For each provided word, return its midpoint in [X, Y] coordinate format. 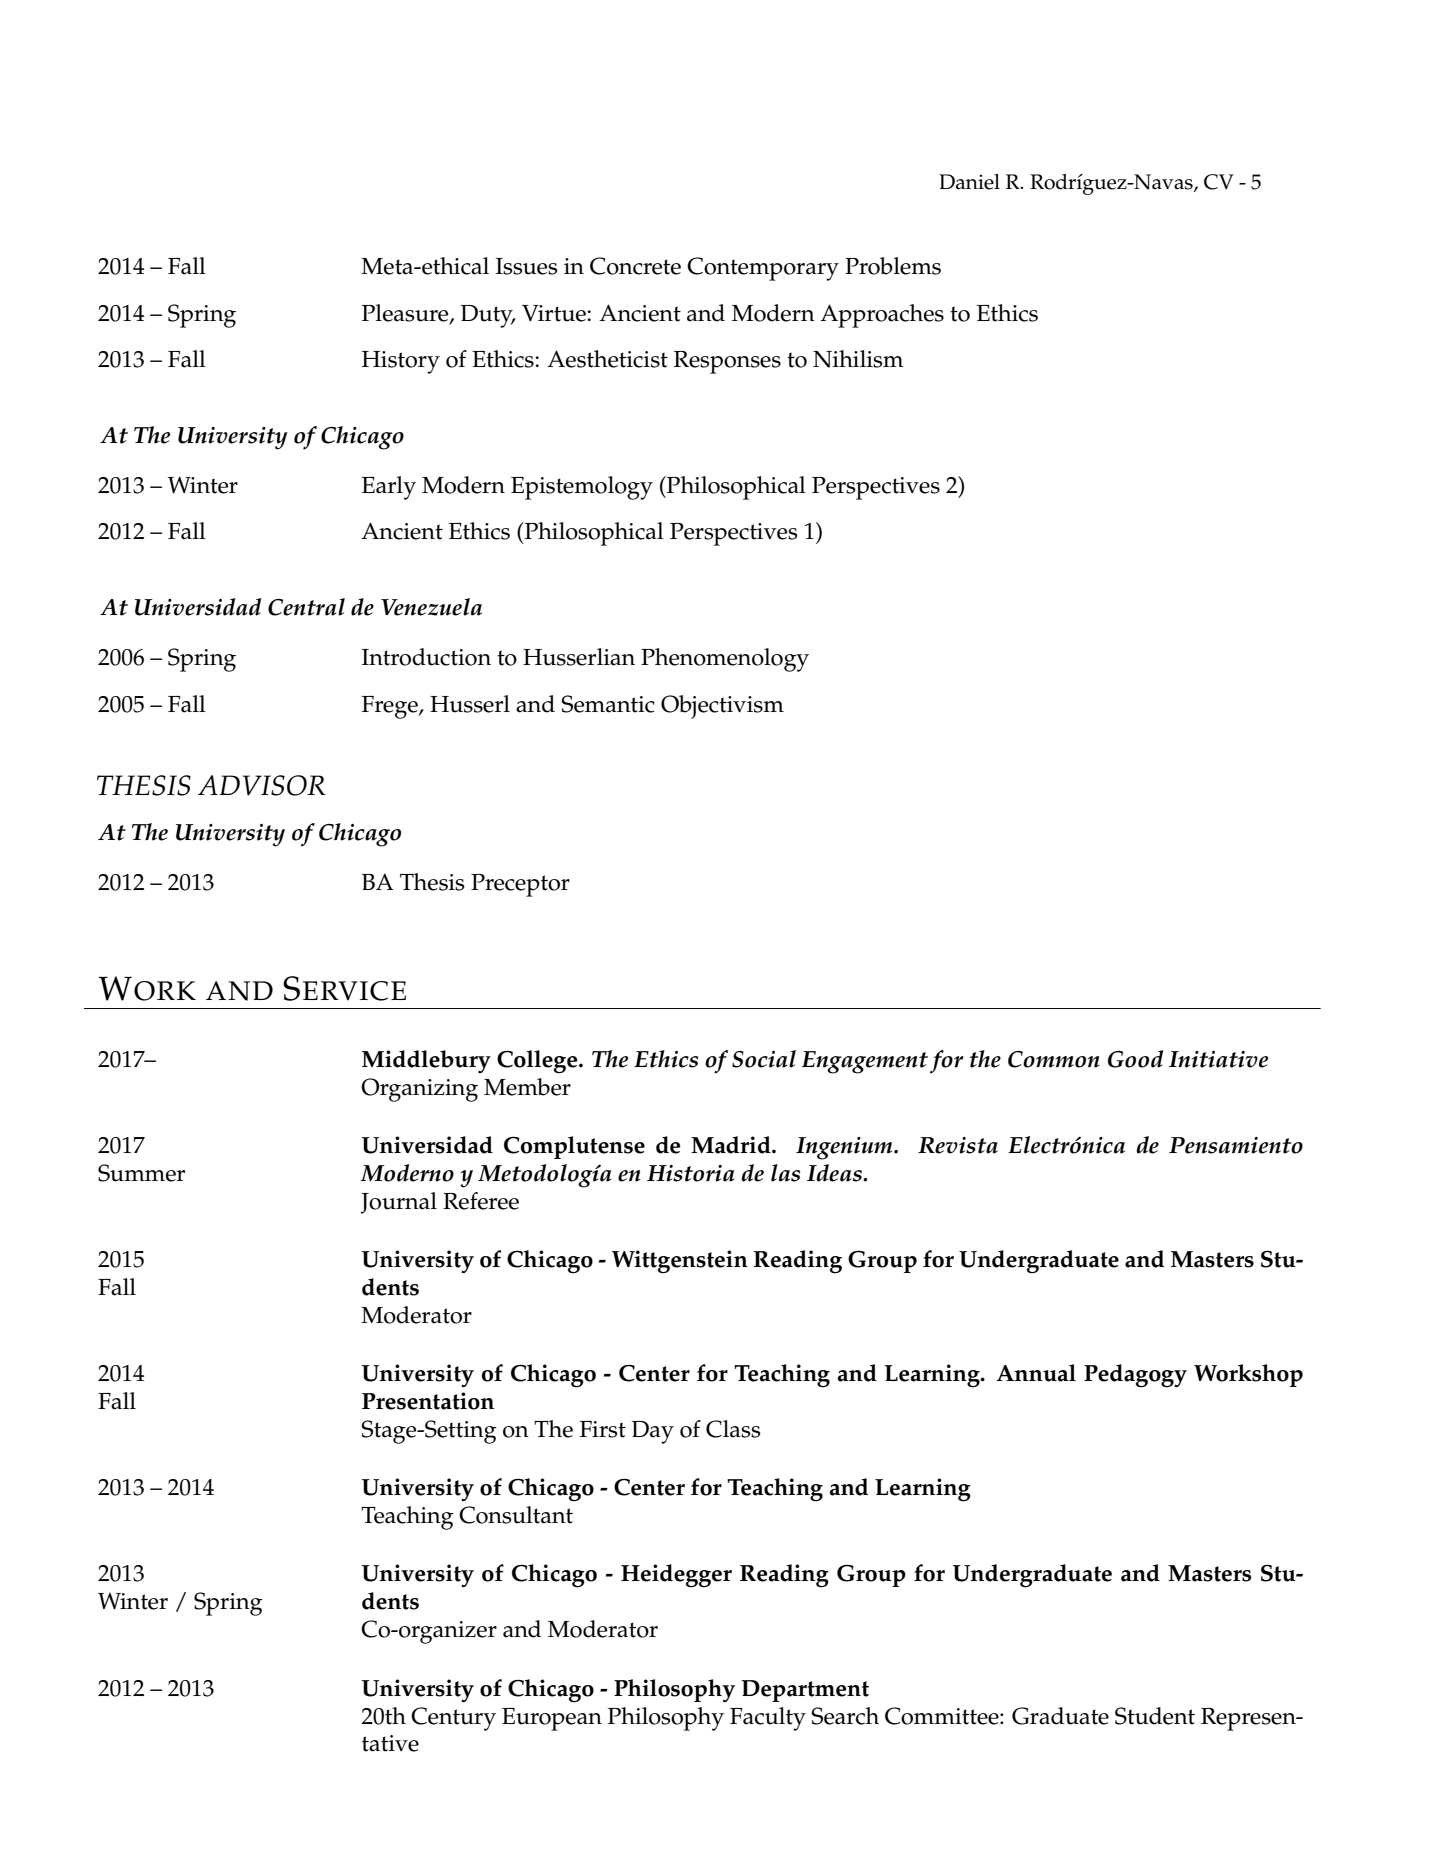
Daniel [969, 182]
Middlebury [426, 1061]
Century [453, 1719]
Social [764, 1059]
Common [1054, 1059]
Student [1155, 1716]
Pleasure [406, 313]
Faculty [768, 1719]
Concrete [635, 266]
